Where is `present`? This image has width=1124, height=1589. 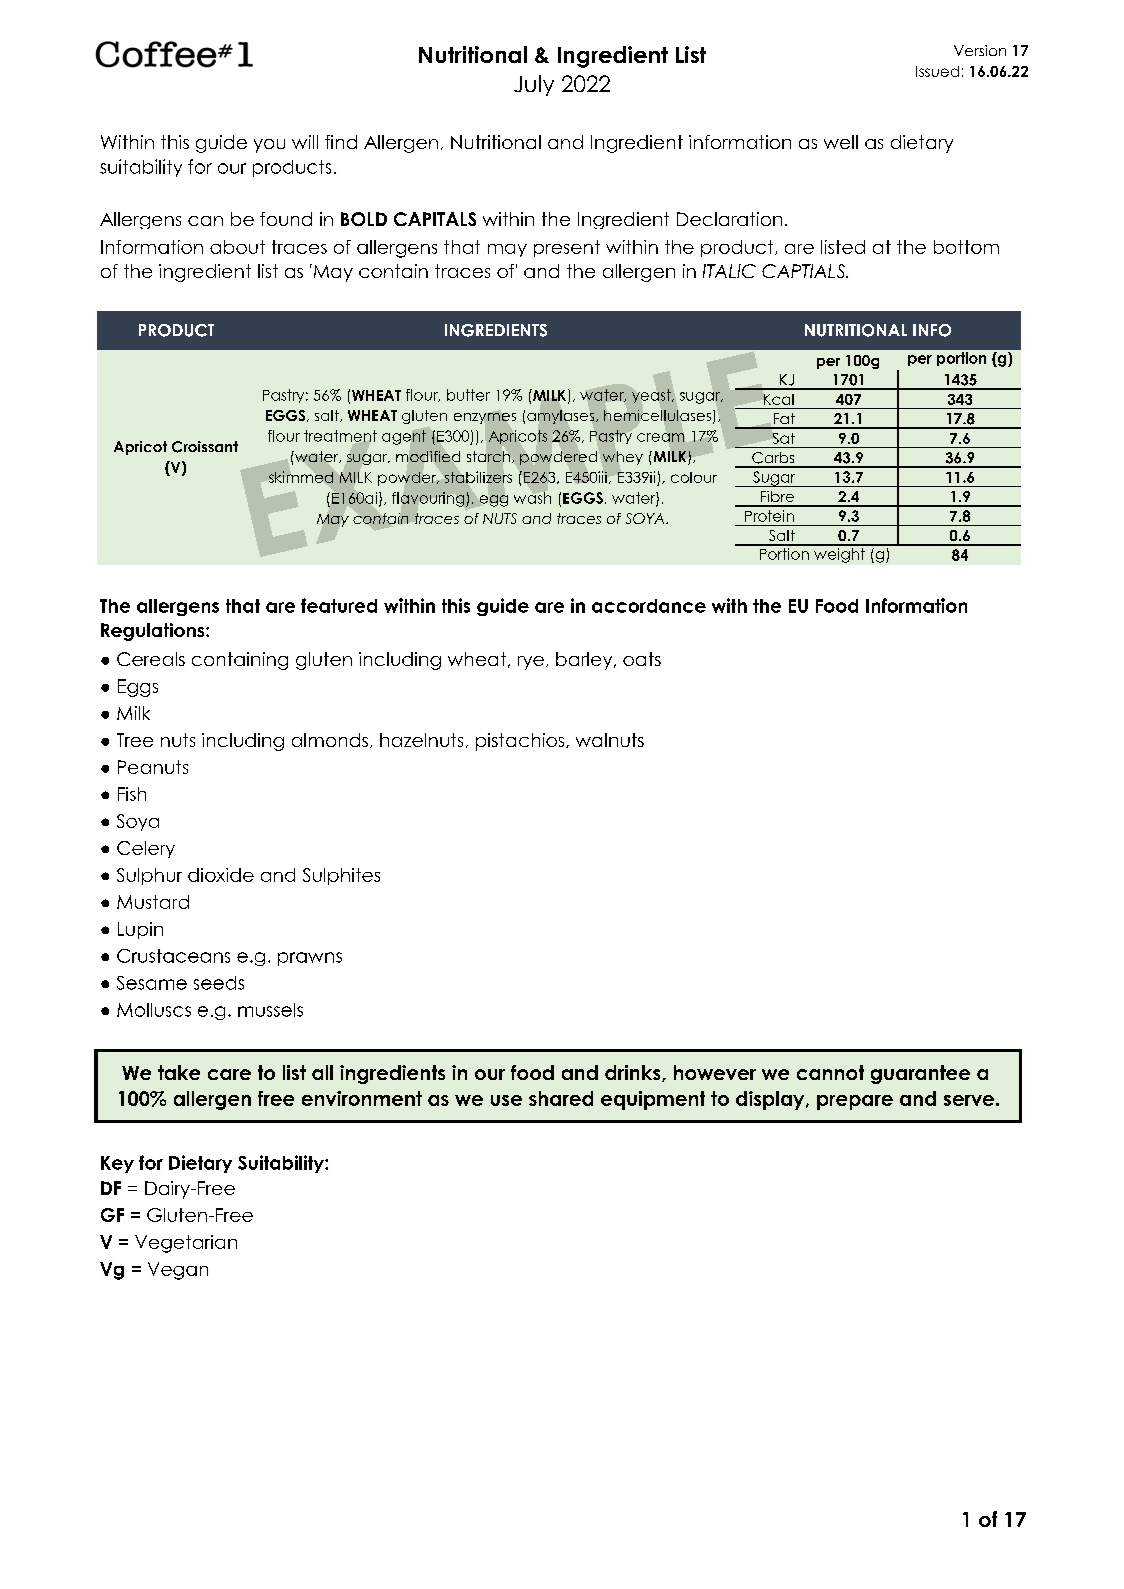
present is located at coordinates (567, 248).
